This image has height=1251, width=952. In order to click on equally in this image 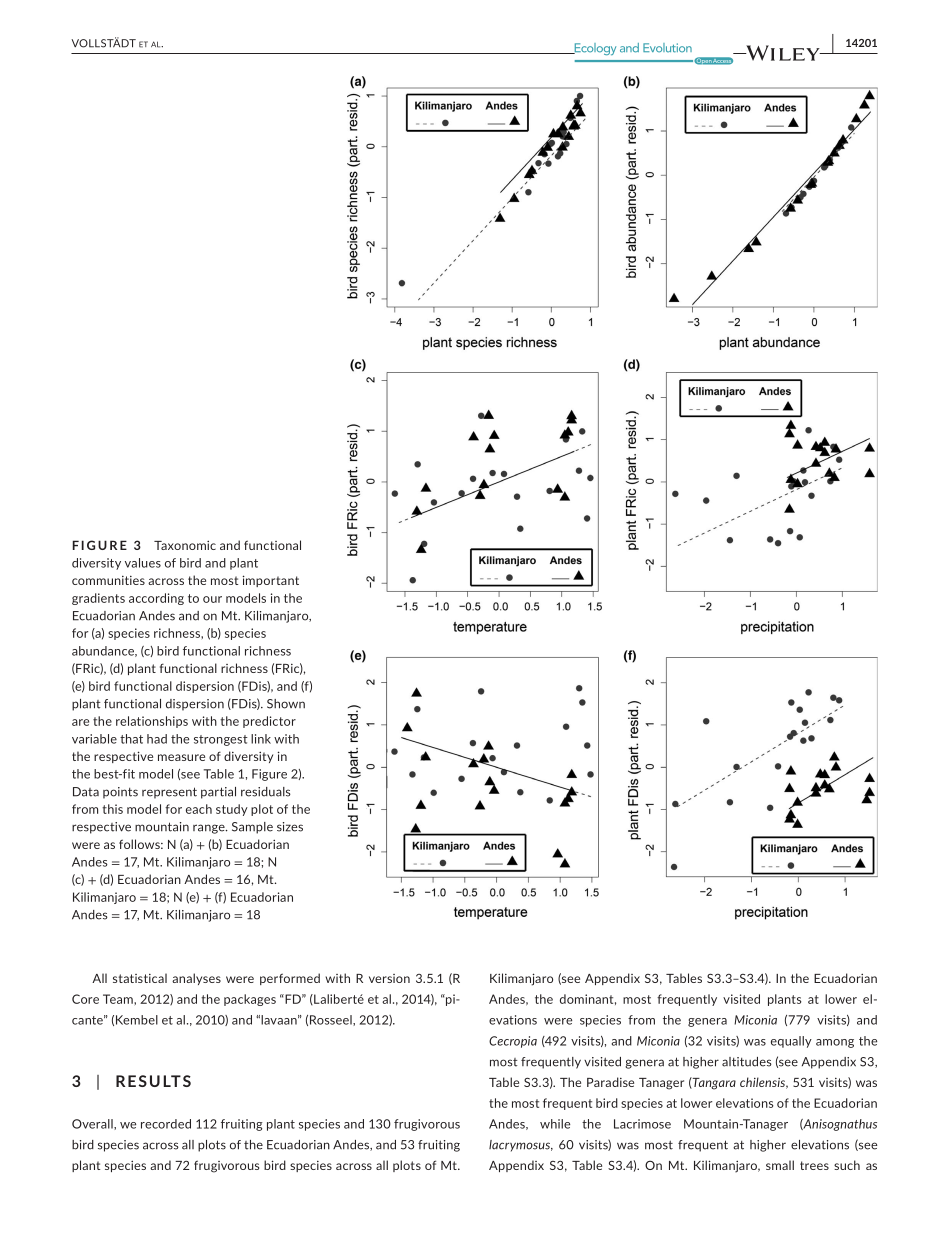, I will do `click(791, 1042)`.
